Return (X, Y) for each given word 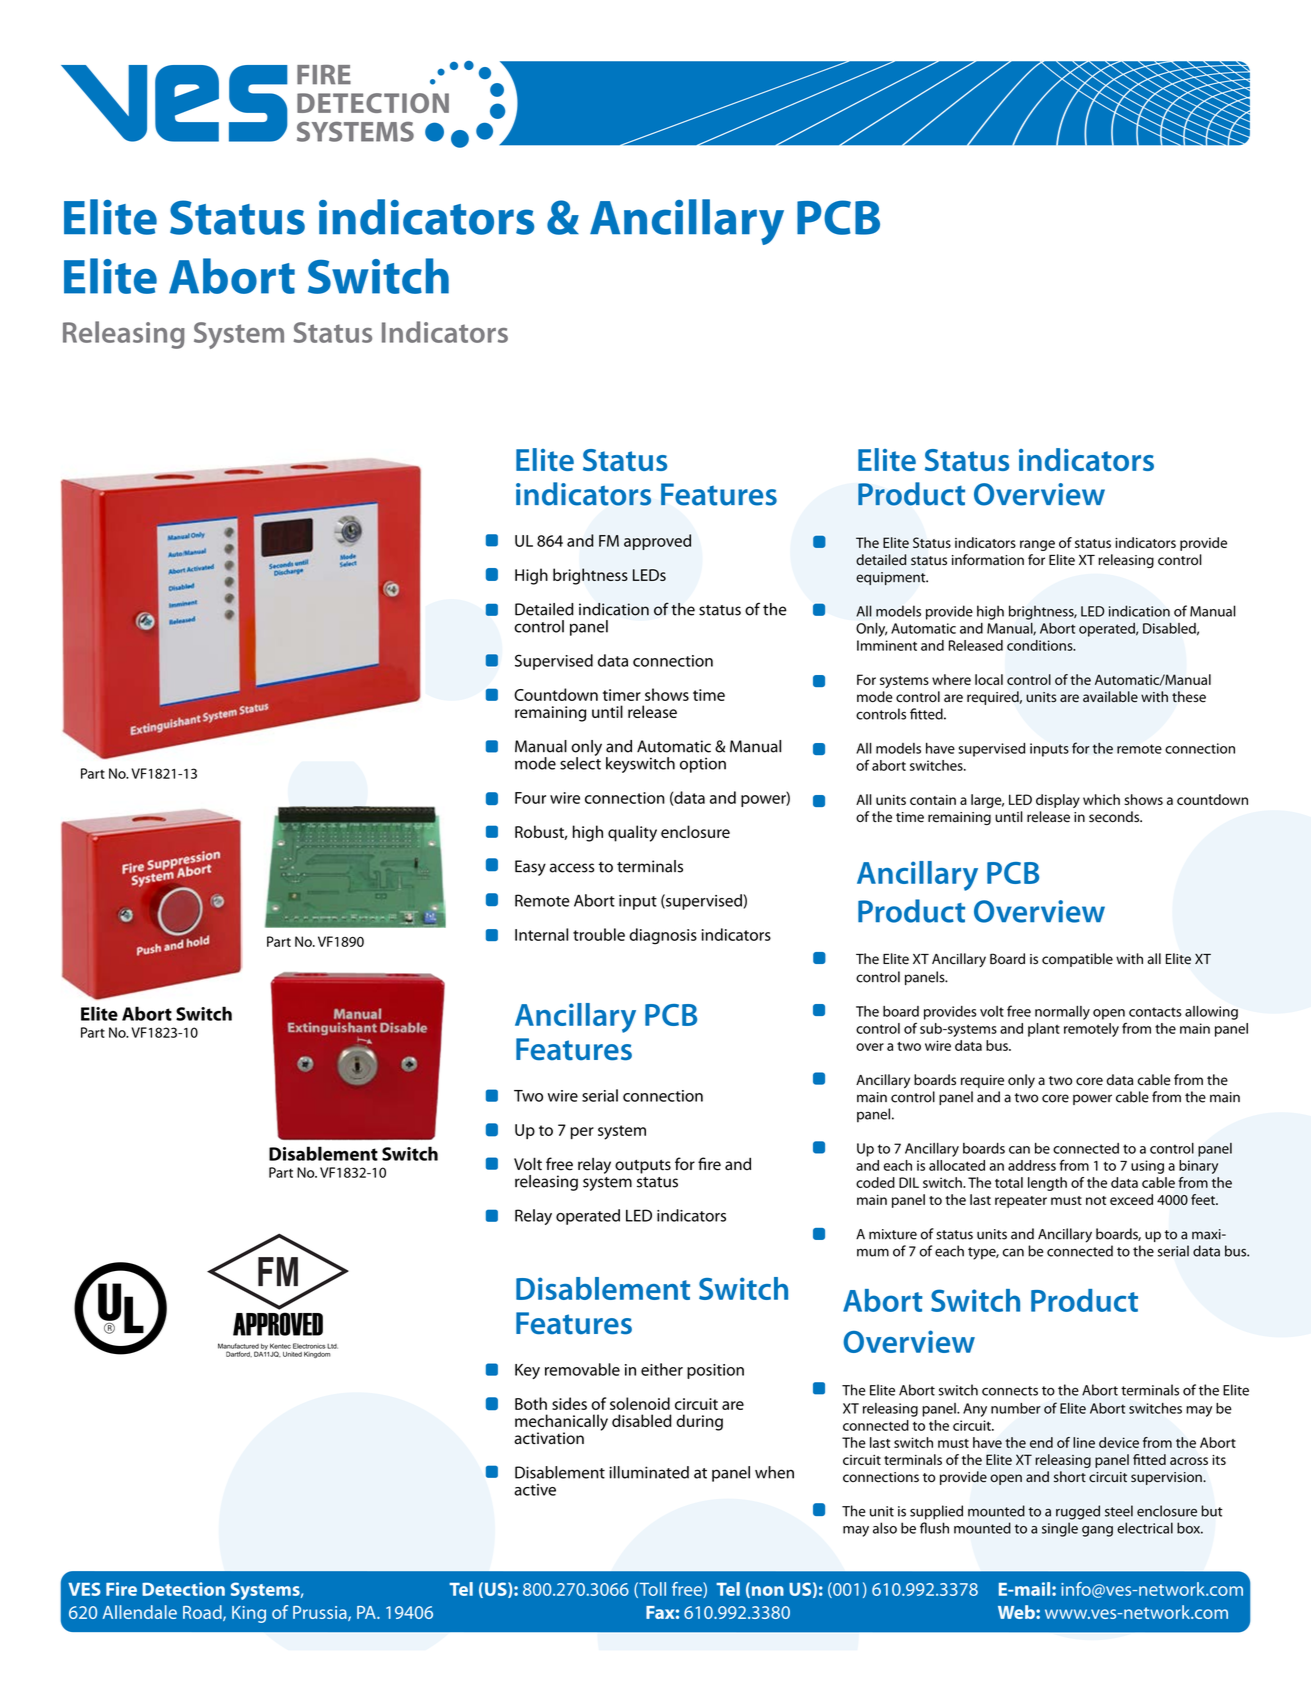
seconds (1115, 817)
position (715, 1371)
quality (632, 833)
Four (530, 798)
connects (1010, 1391)
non (766, 1592)
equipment (892, 578)
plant (1044, 1030)
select (580, 762)
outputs (643, 1167)
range (1037, 545)
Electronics (309, 1346)
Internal (541, 934)
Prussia (321, 1613)
